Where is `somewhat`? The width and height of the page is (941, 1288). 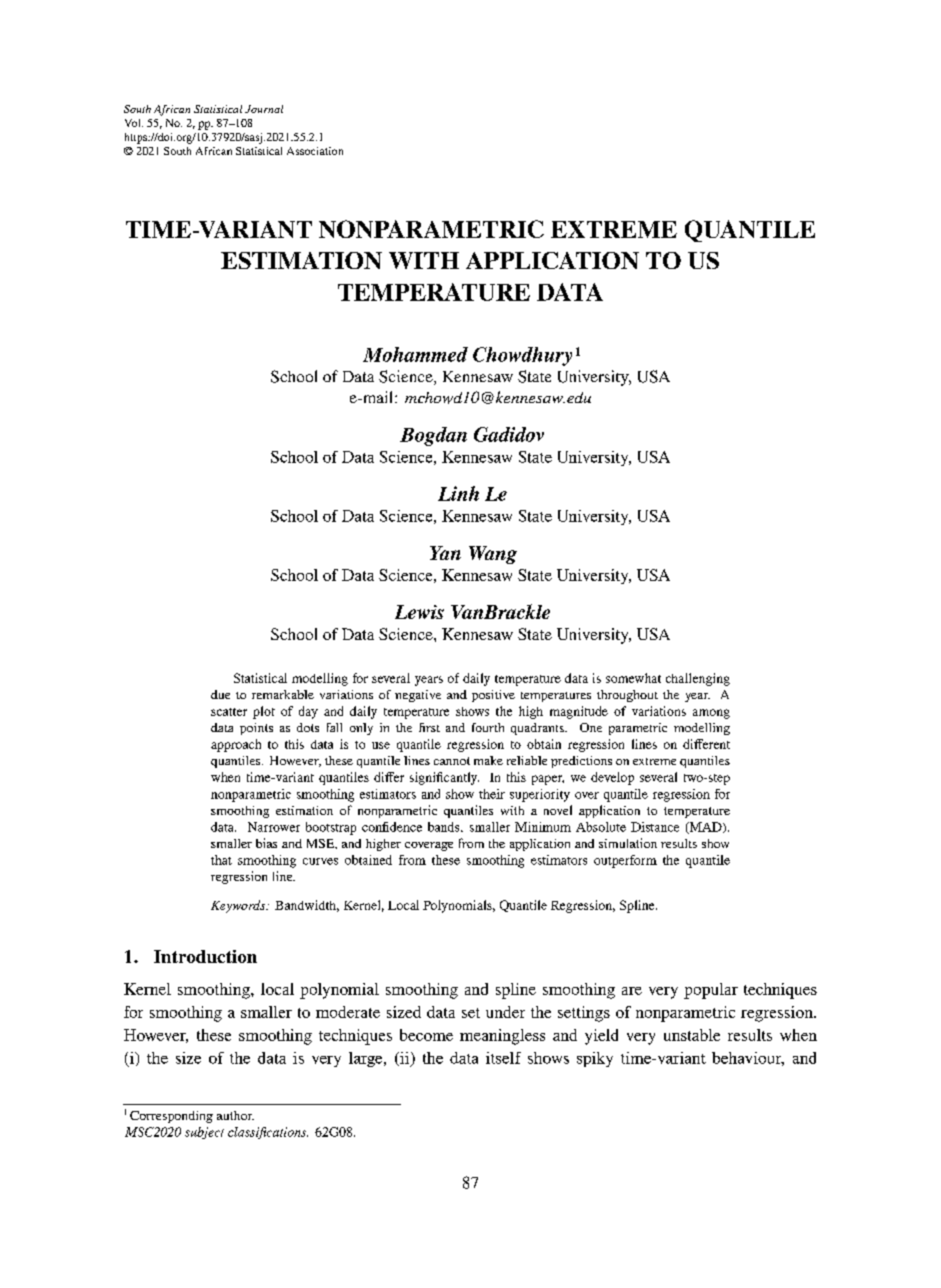
somewhat is located at coordinates (633, 678).
